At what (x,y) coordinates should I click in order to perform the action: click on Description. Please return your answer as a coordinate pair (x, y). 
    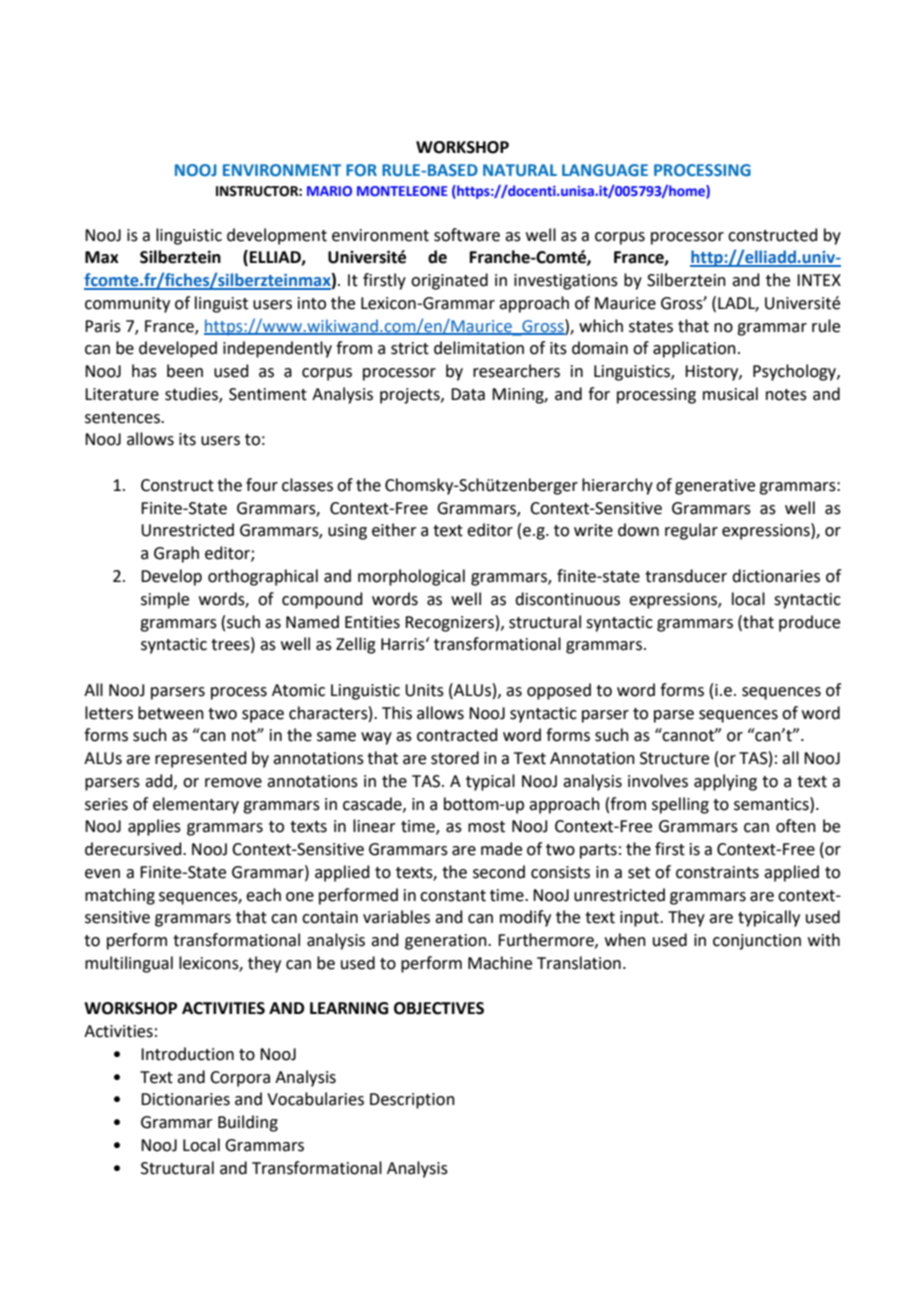
    Looking at the image, I should click on (412, 1101).
